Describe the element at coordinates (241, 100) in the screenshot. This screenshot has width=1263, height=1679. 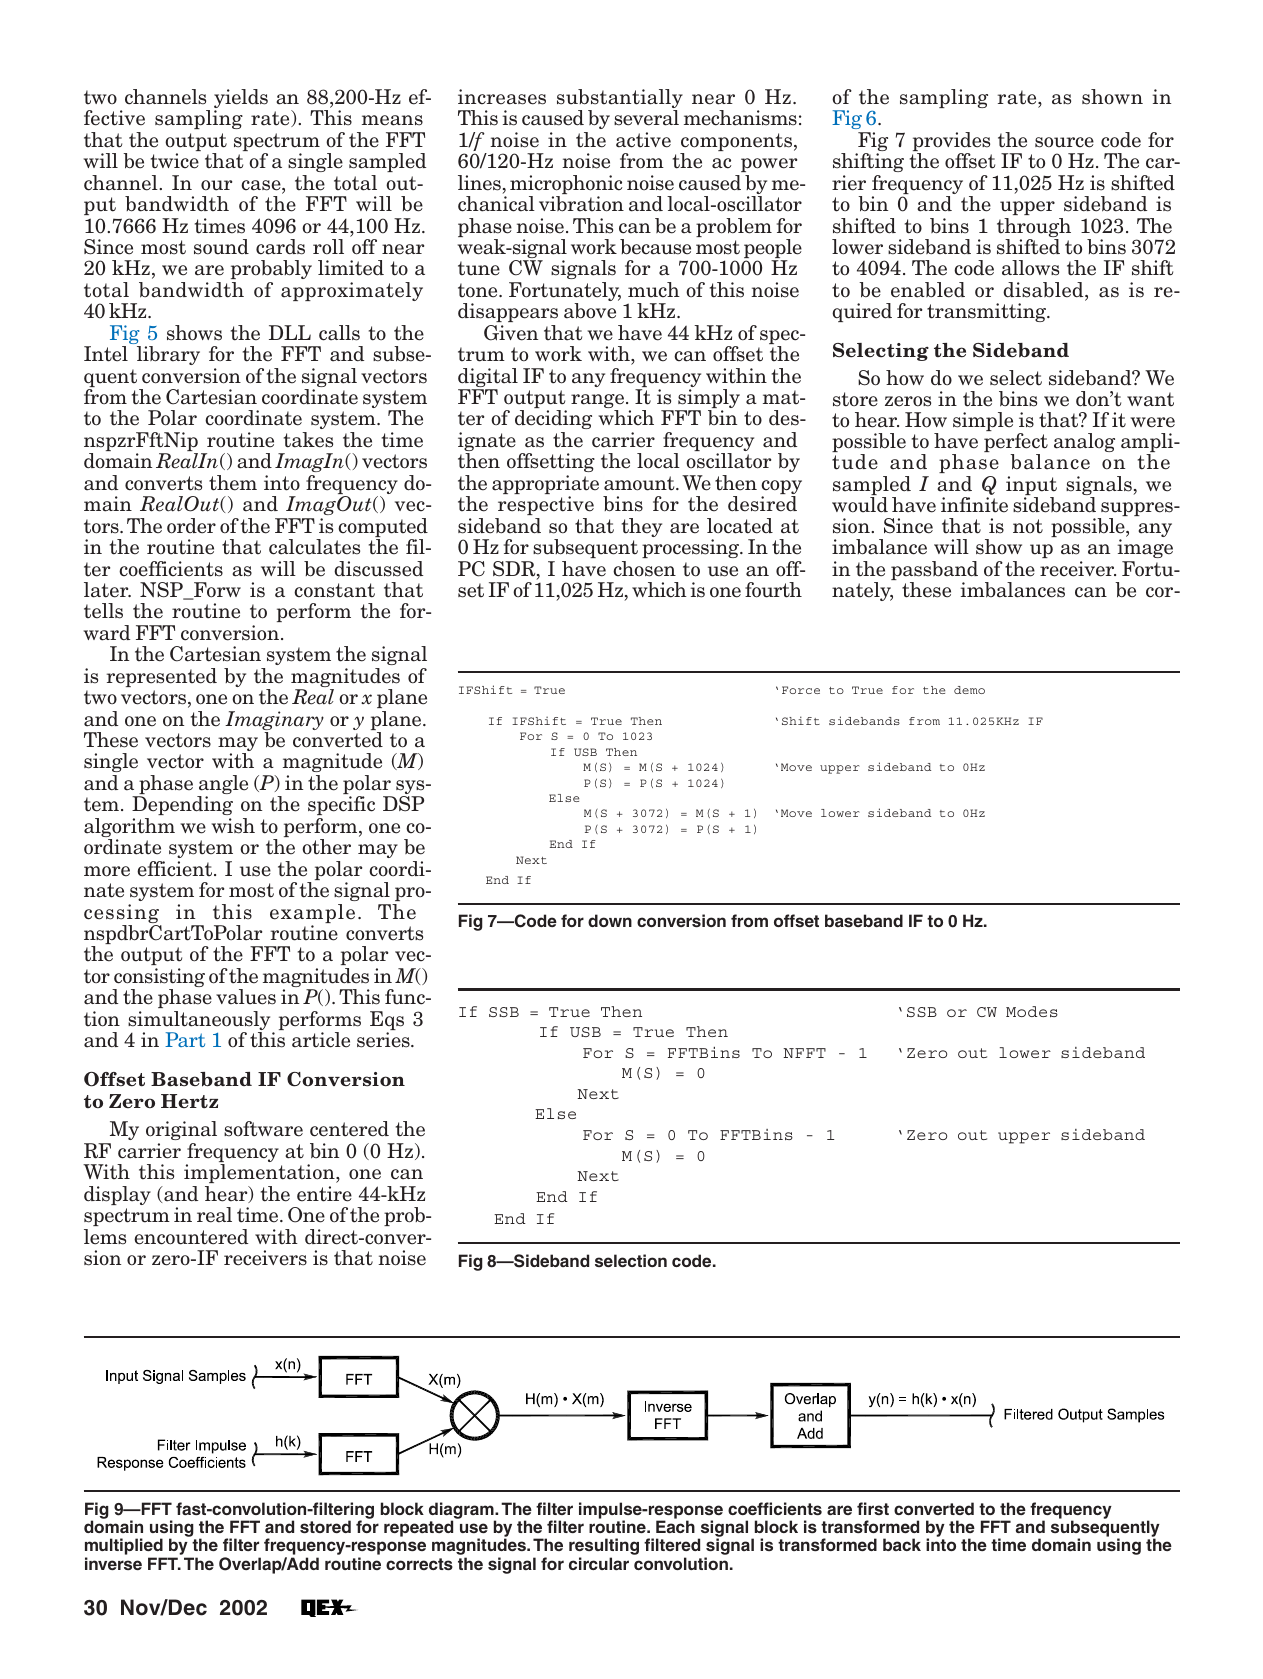
I see `yields` at that location.
